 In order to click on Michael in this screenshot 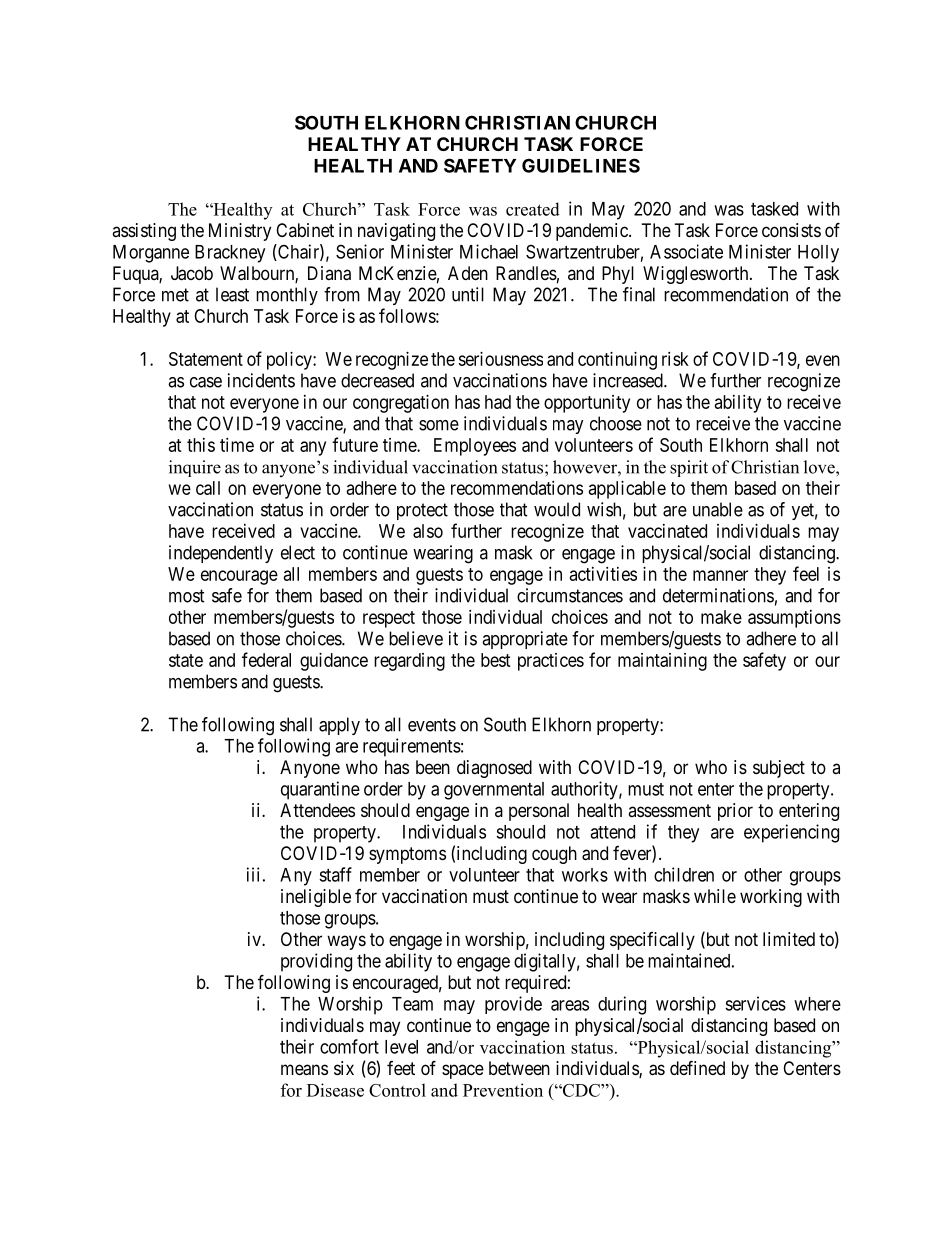, I will do `click(489, 251)`.
